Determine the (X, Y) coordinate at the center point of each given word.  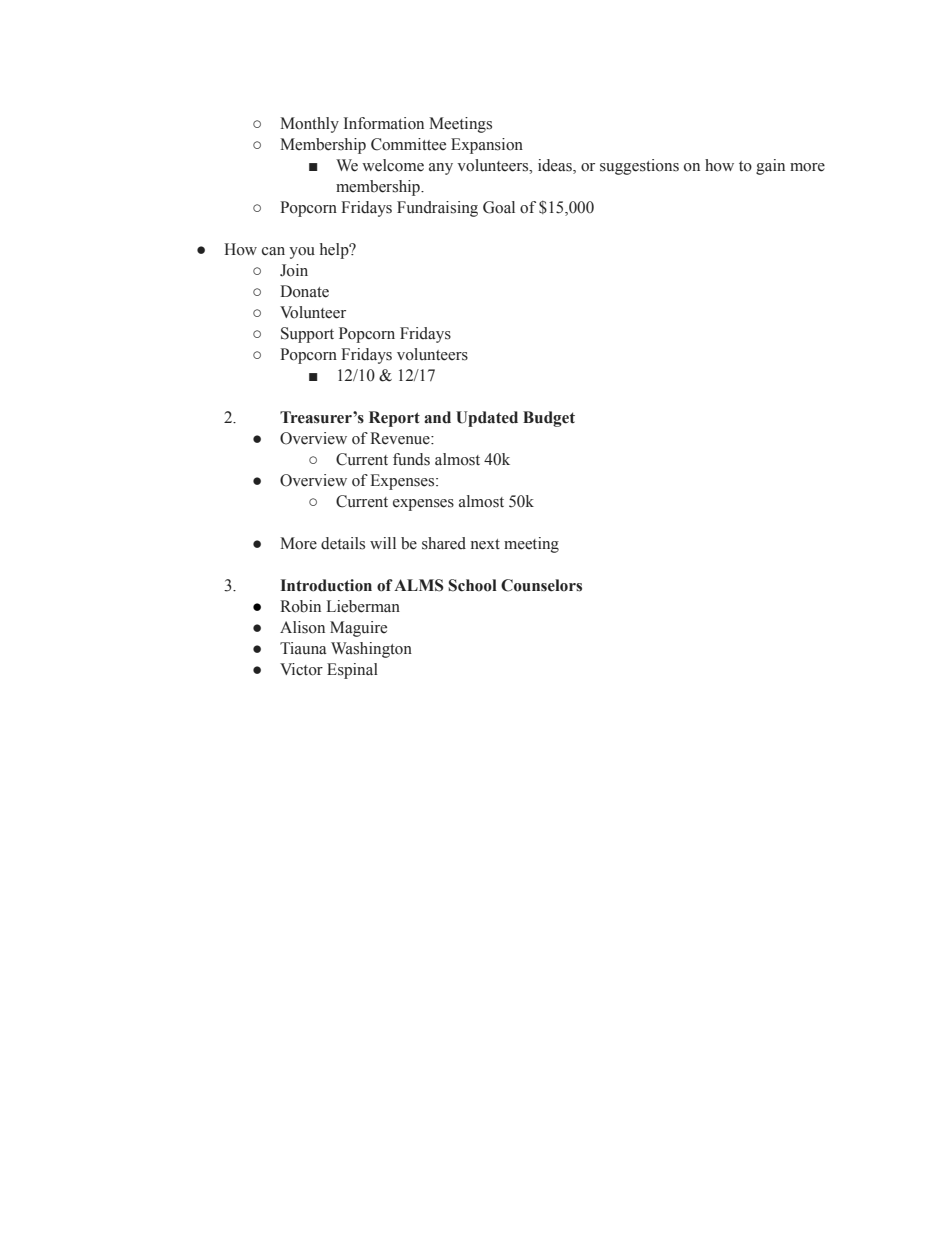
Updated (487, 419)
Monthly (309, 125)
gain (770, 167)
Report (394, 419)
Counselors (541, 585)
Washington (371, 650)
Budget (549, 419)
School (472, 585)
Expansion (487, 146)
